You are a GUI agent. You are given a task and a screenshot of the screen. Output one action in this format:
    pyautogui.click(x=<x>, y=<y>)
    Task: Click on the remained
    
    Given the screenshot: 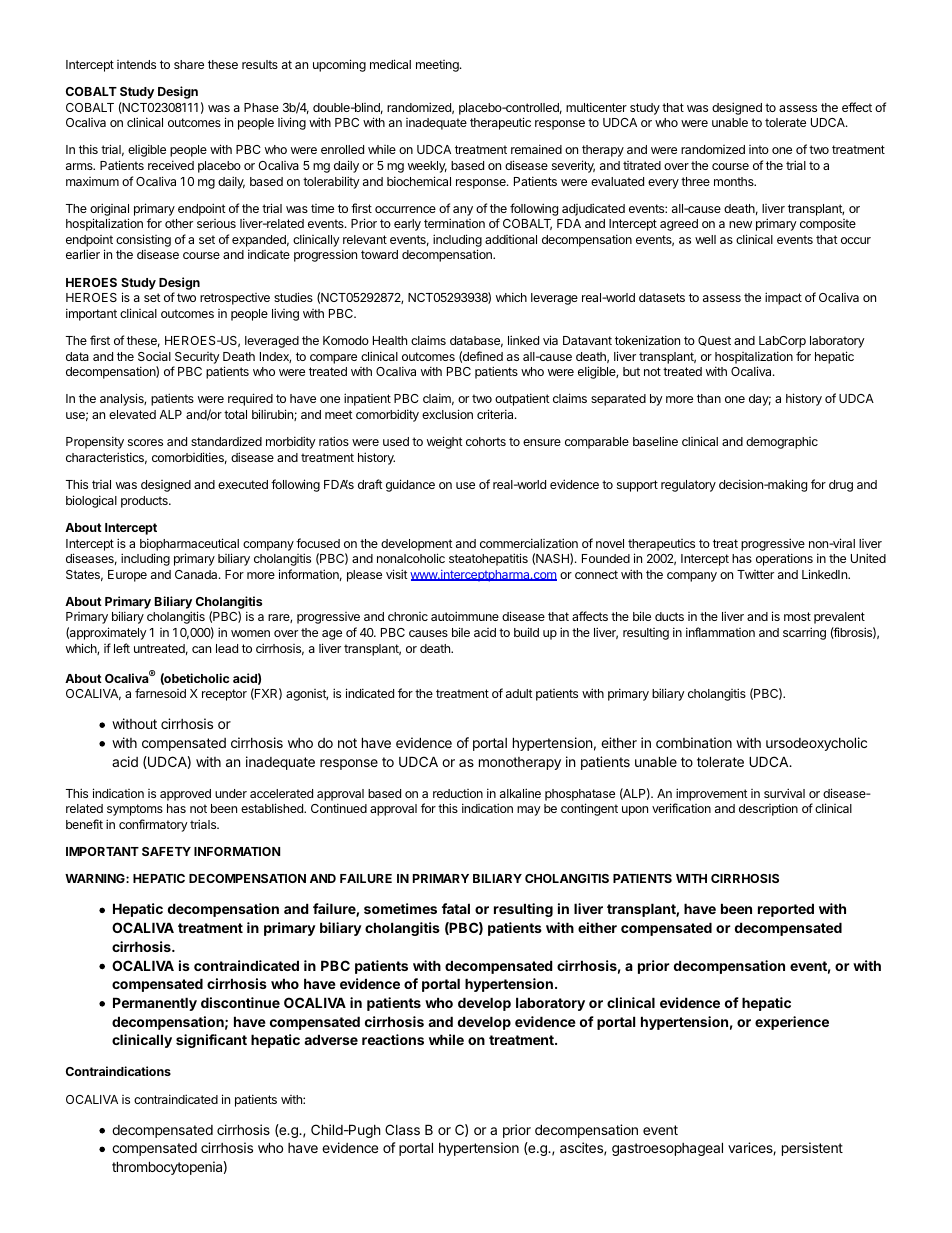 What is the action you would take?
    pyautogui.click(x=536, y=149)
